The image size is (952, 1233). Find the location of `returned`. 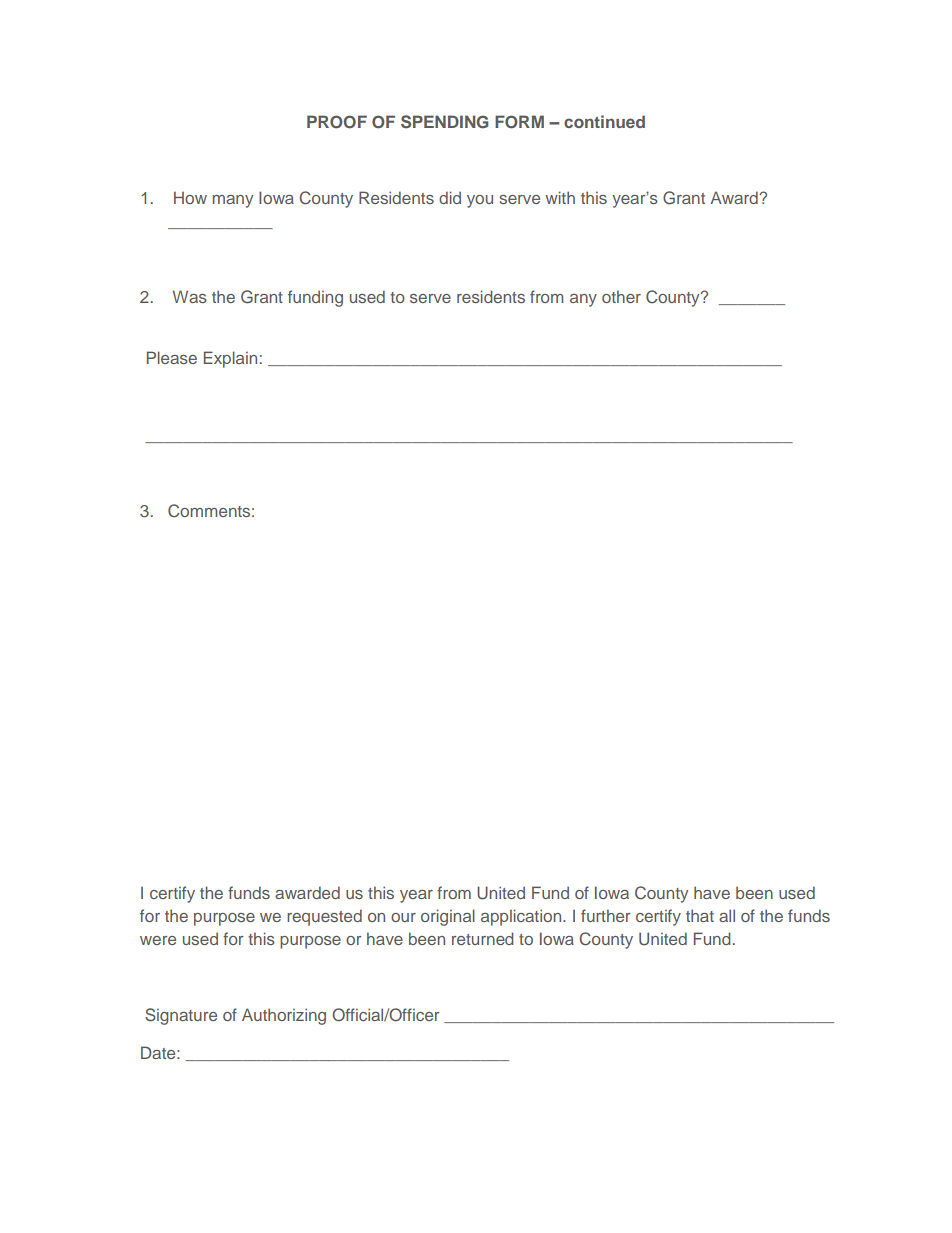

returned is located at coordinates (482, 938).
